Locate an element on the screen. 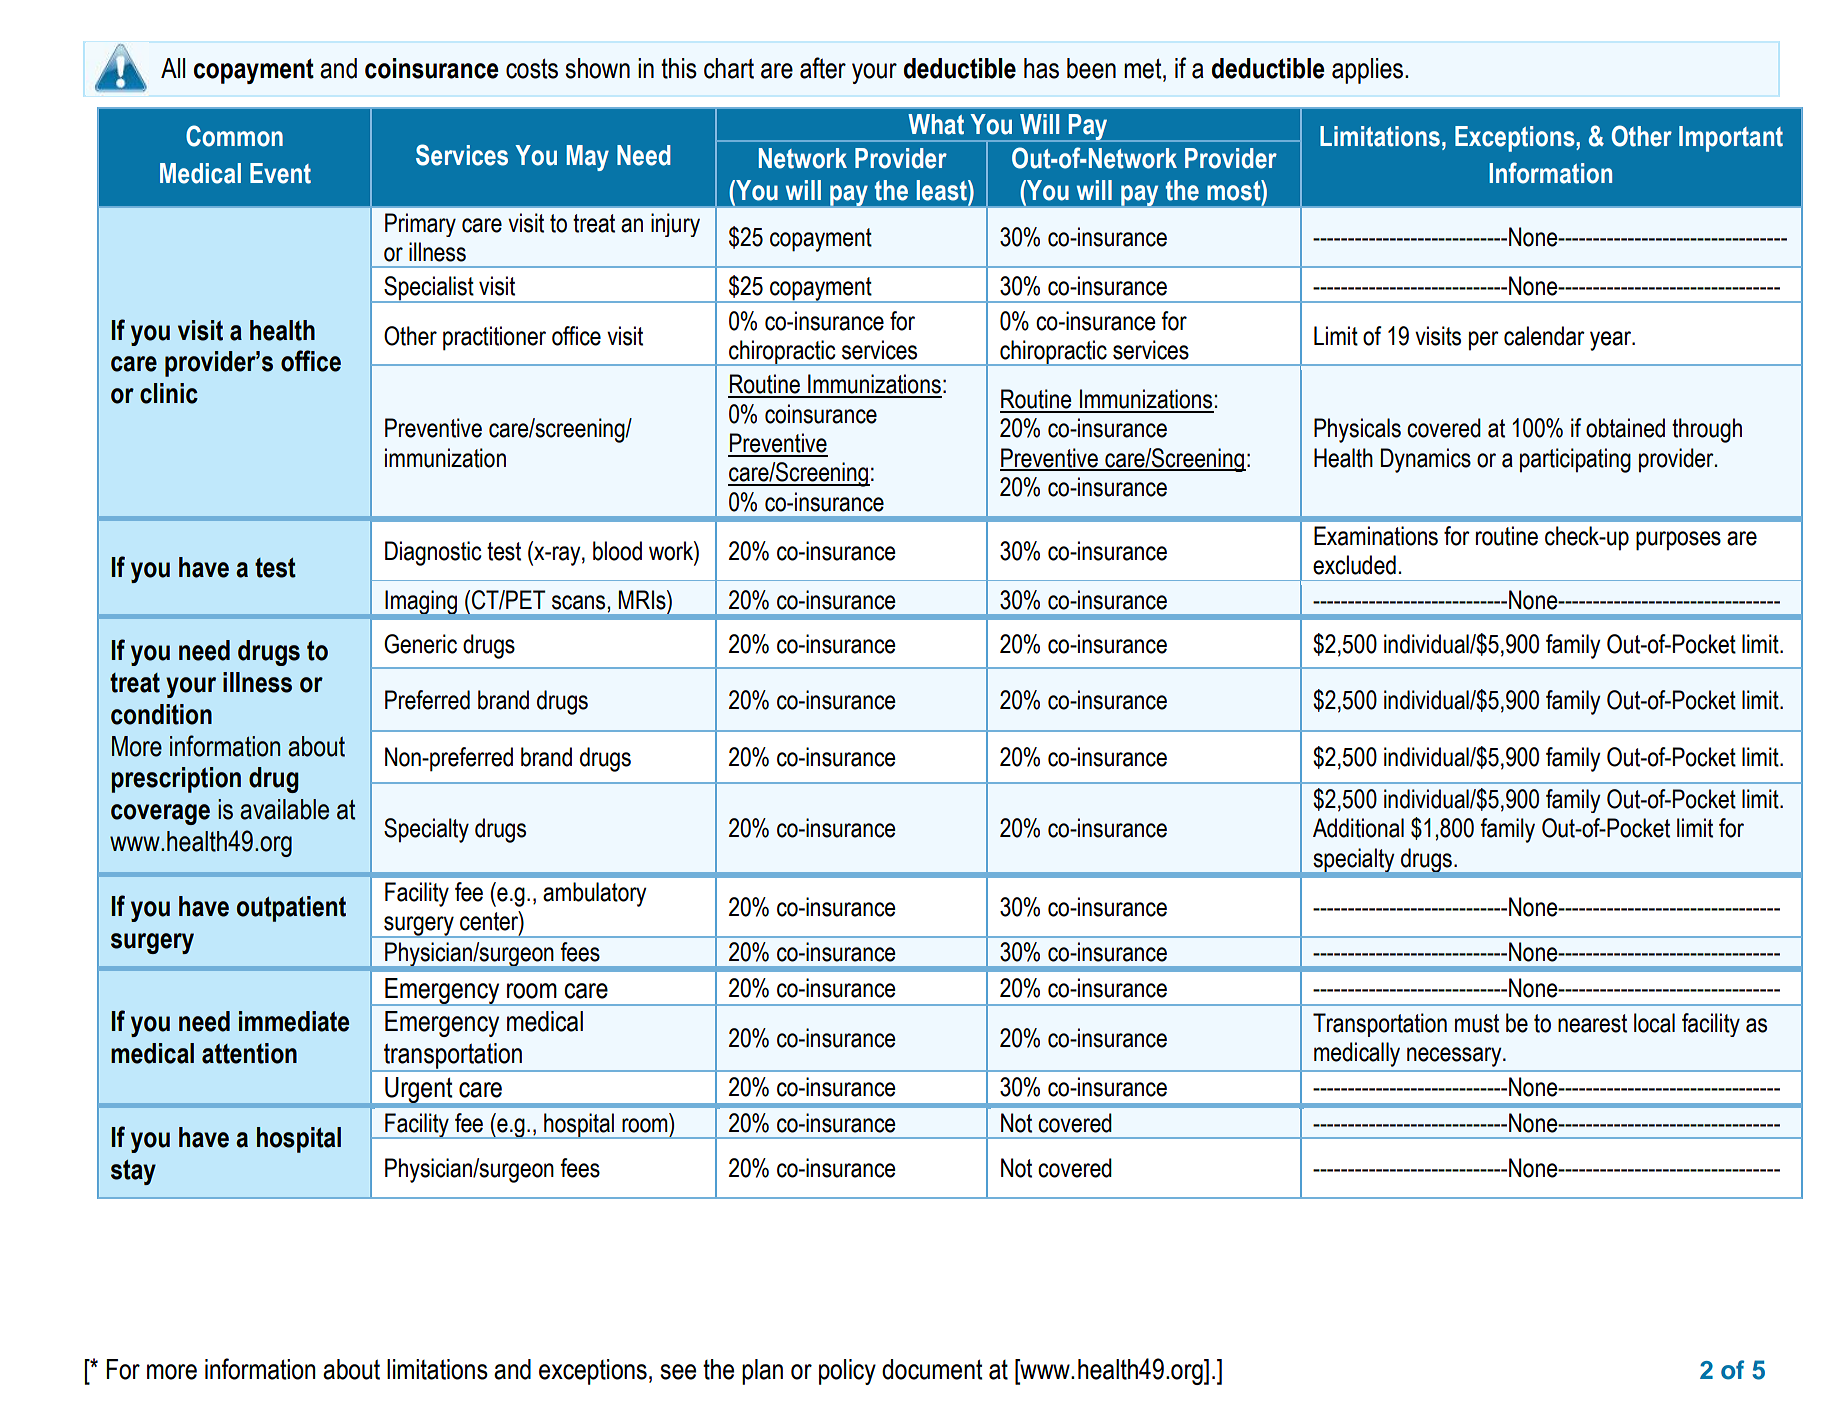 The height and width of the screenshot is (1419, 1837). What is located at coordinates (936, 124).
